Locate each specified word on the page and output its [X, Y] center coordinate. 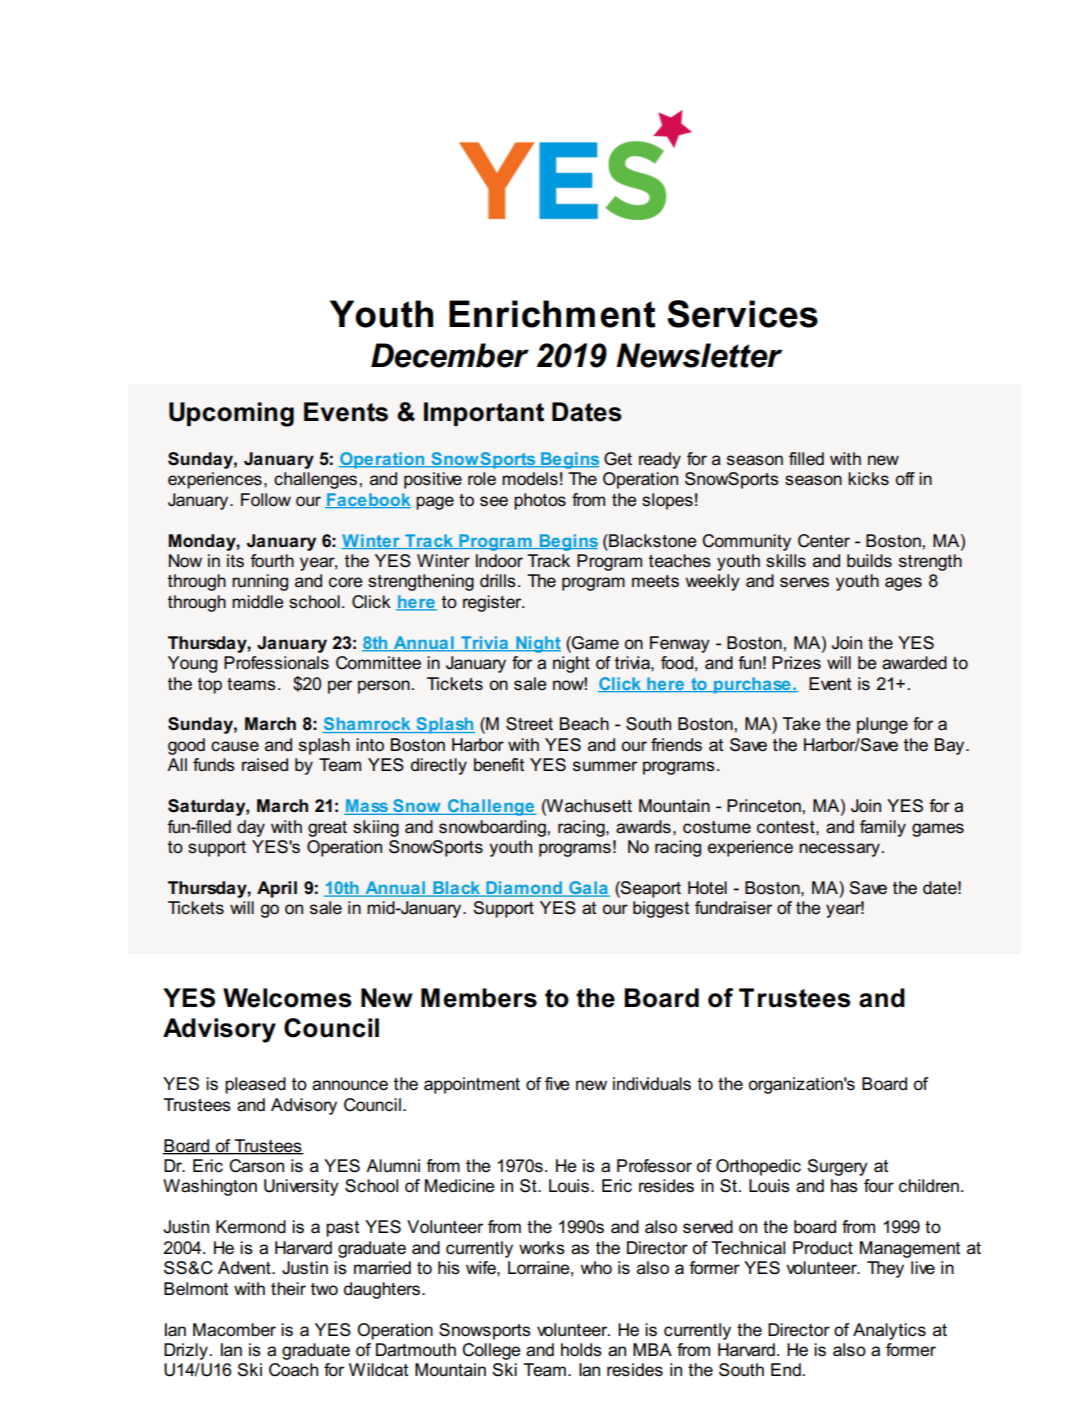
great [327, 829]
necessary [839, 850]
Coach [293, 1370]
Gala [588, 889]
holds [581, 1350]
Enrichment [552, 314]
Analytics [889, 1331]
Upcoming [231, 414]
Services [742, 314]
